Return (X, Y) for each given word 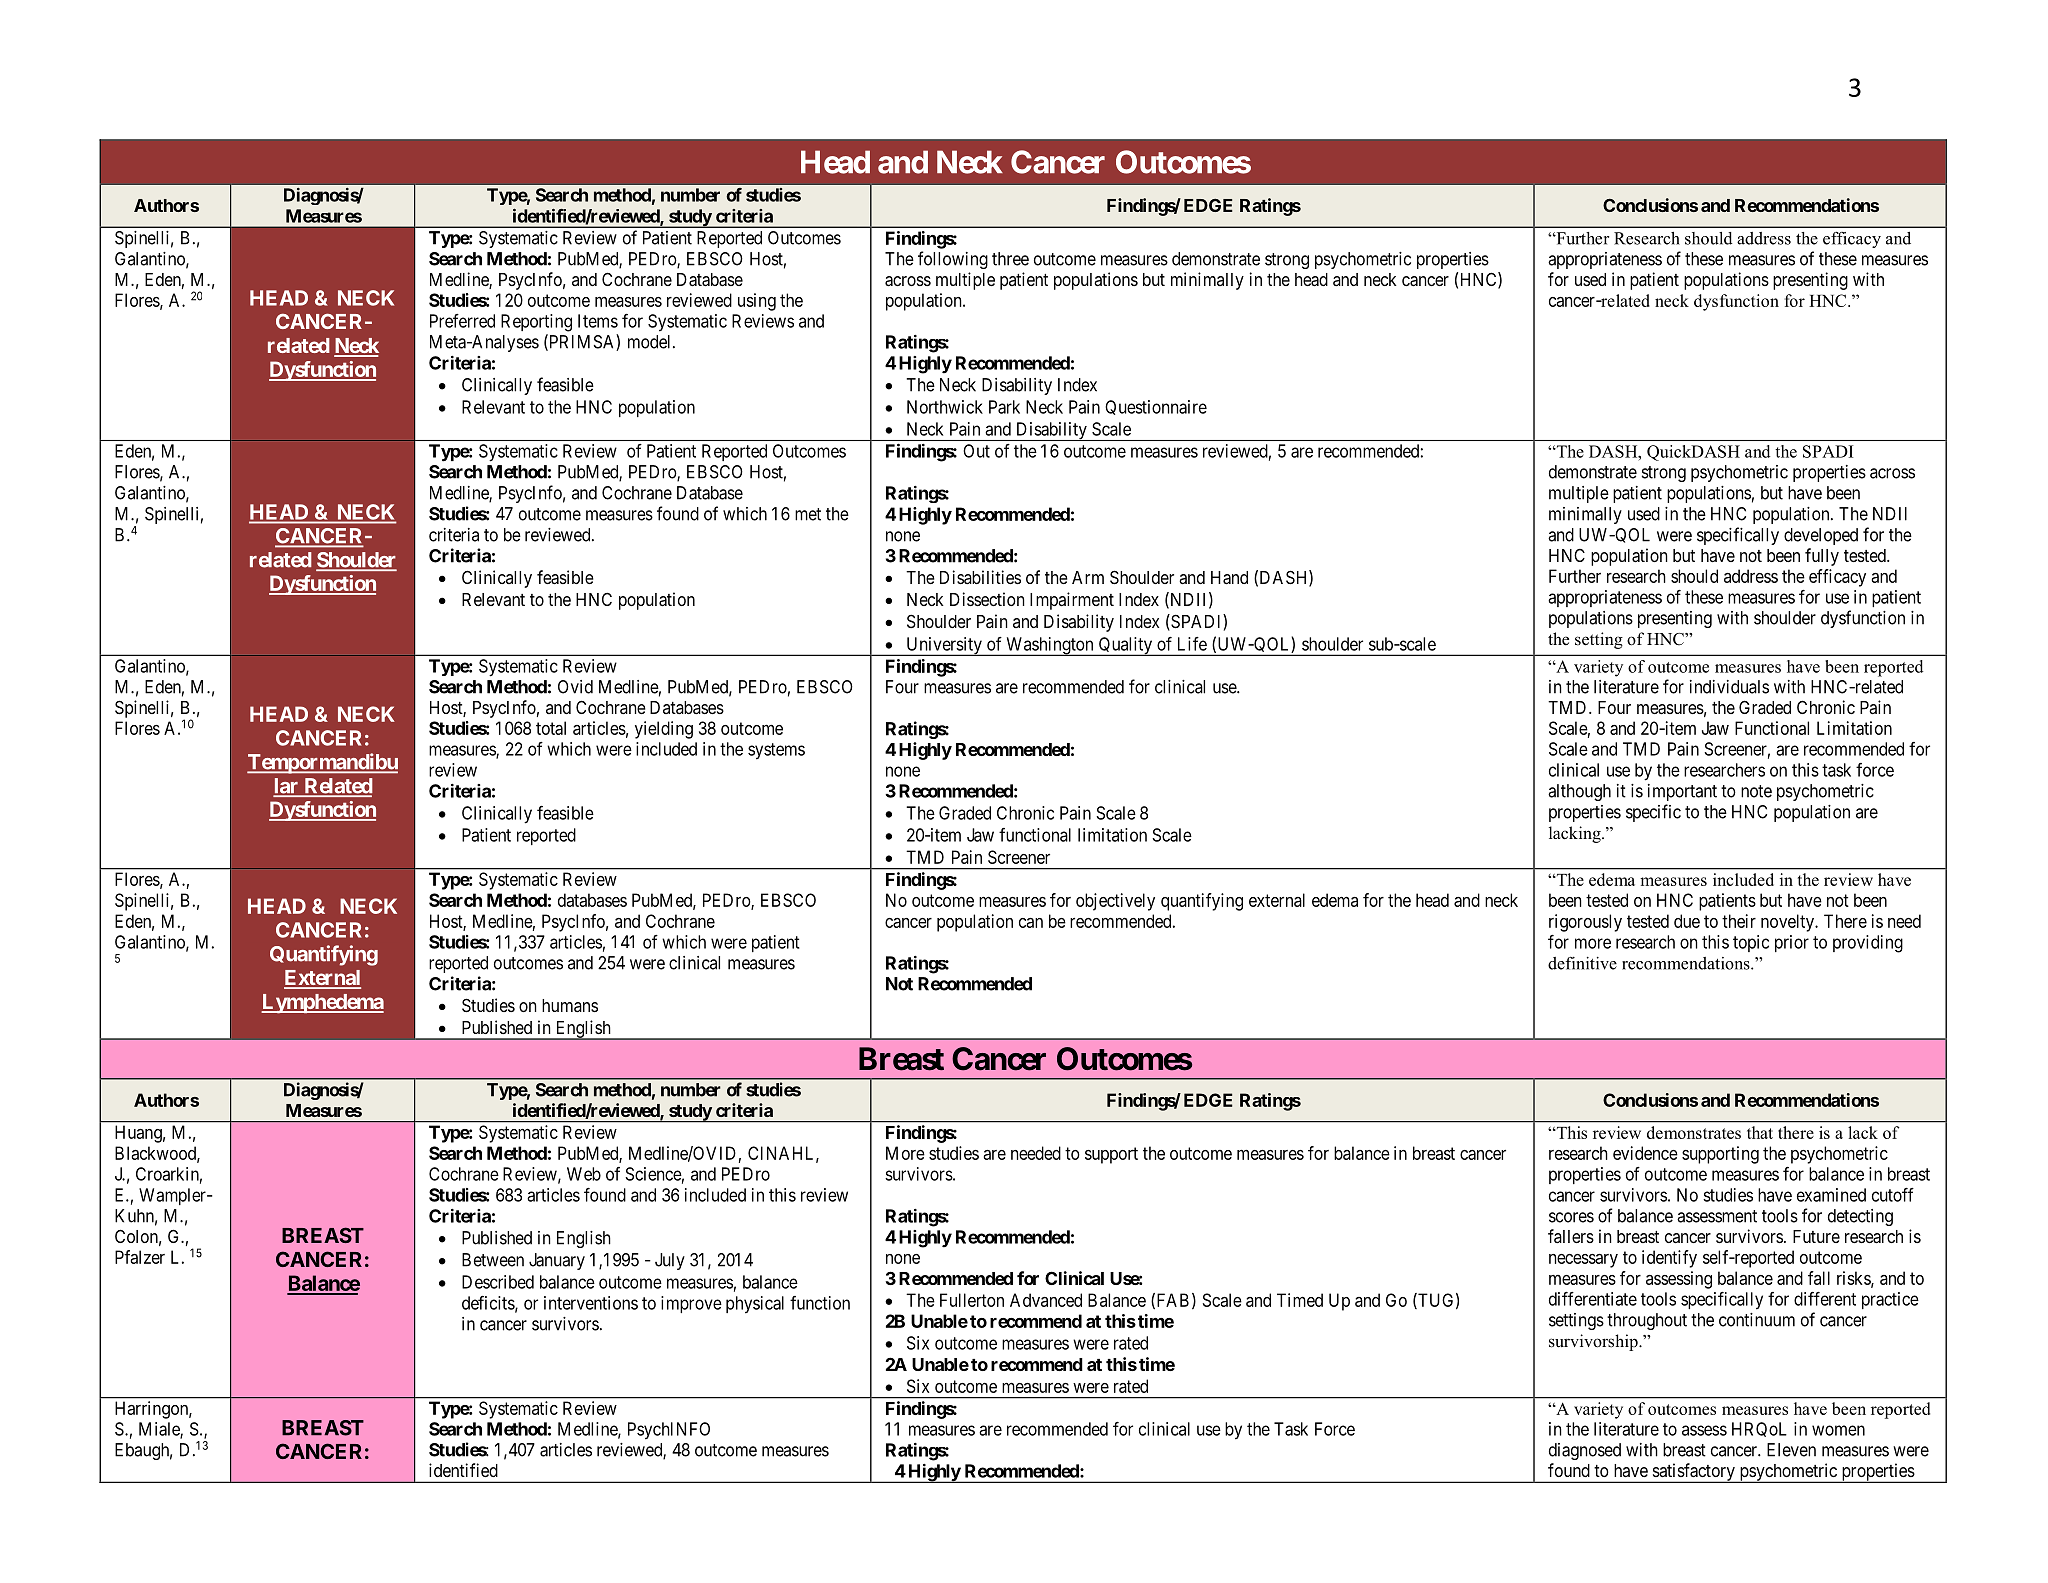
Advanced (1046, 1300)
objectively (1115, 902)
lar (287, 787)
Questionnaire (1156, 407)
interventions (591, 1303)
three (1010, 259)
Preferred (462, 321)
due (1687, 921)
